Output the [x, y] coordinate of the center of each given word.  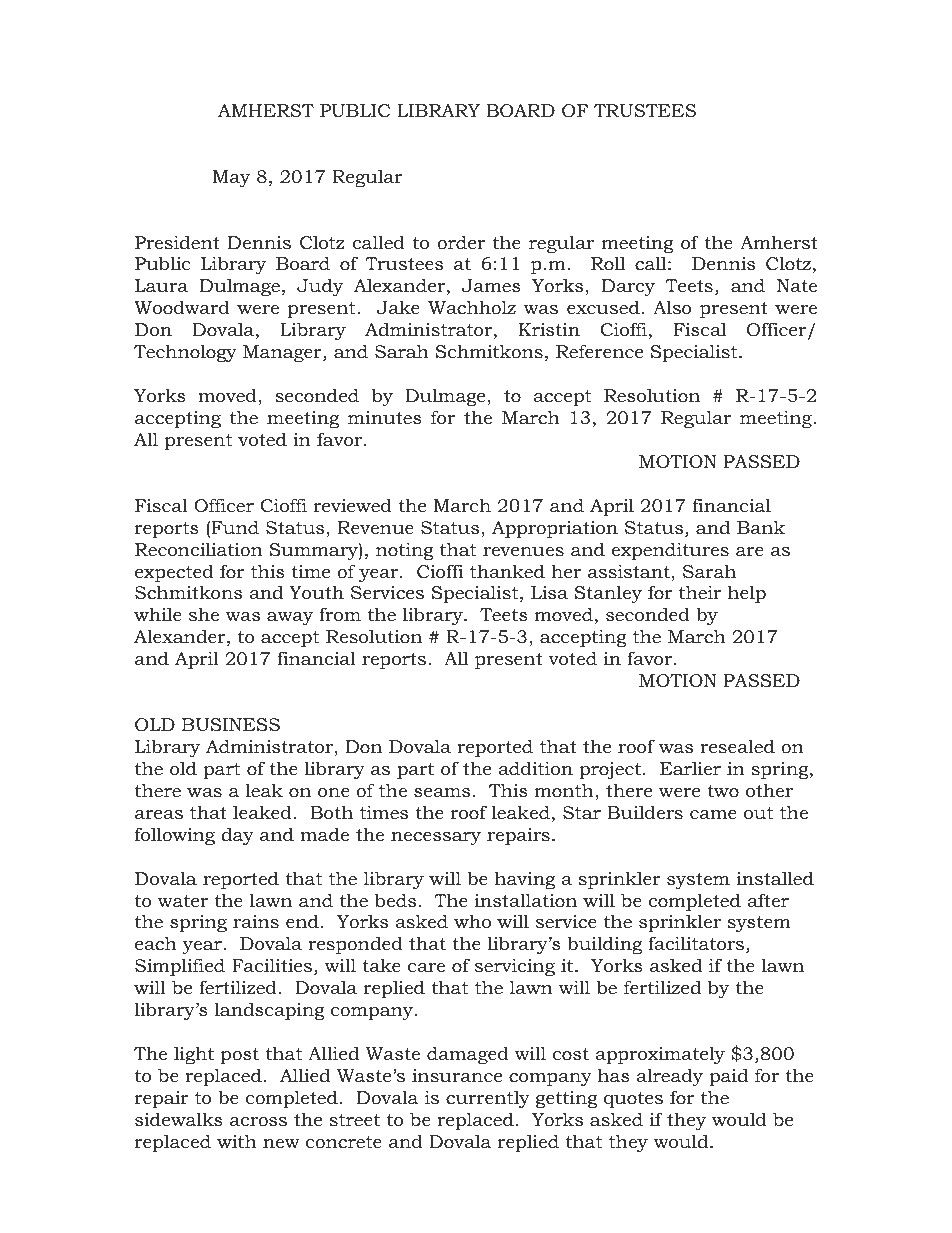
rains [256, 921]
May [231, 178]
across [258, 1121]
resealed [737, 746]
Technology [185, 353]
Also [672, 307]
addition [535, 768]
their [700, 592]
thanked [507, 571]
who [472, 921]
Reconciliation [199, 549]
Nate [797, 285]
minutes [385, 417]
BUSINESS [231, 725]
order [461, 242]
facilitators [696, 943]
